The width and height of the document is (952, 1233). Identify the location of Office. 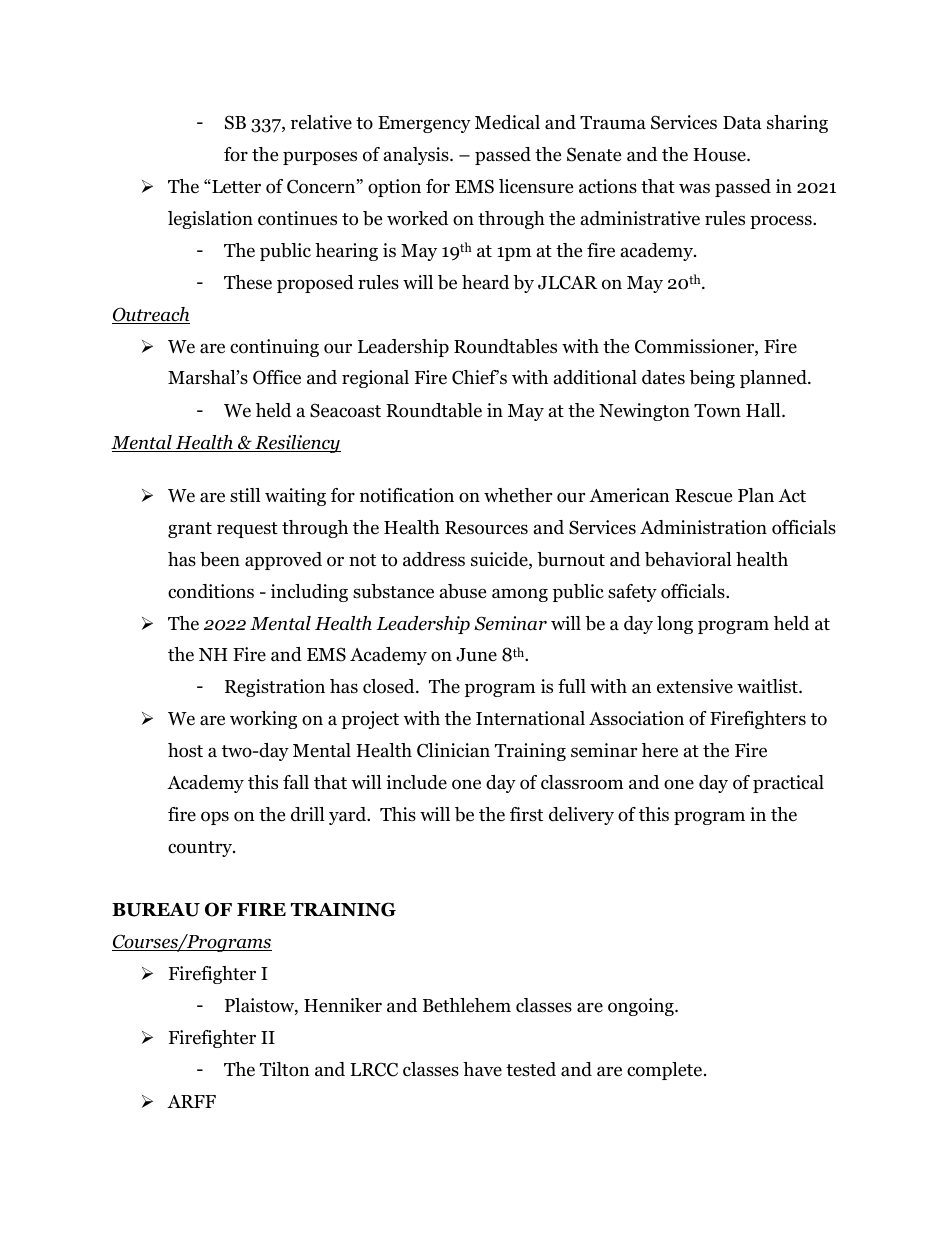
(277, 377).
